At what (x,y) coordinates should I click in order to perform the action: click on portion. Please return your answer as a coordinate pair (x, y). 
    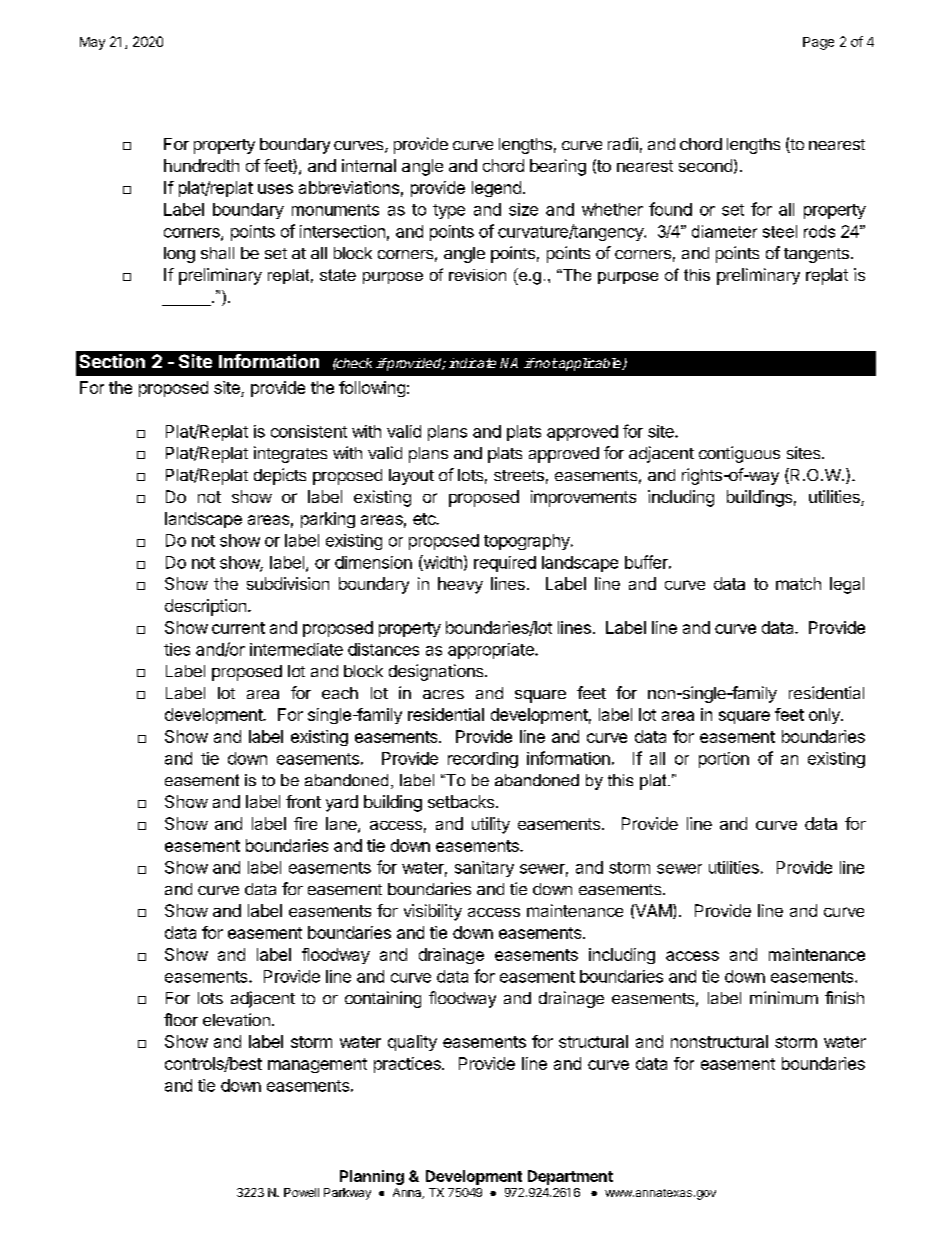
    Looking at the image, I should click on (724, 760).
